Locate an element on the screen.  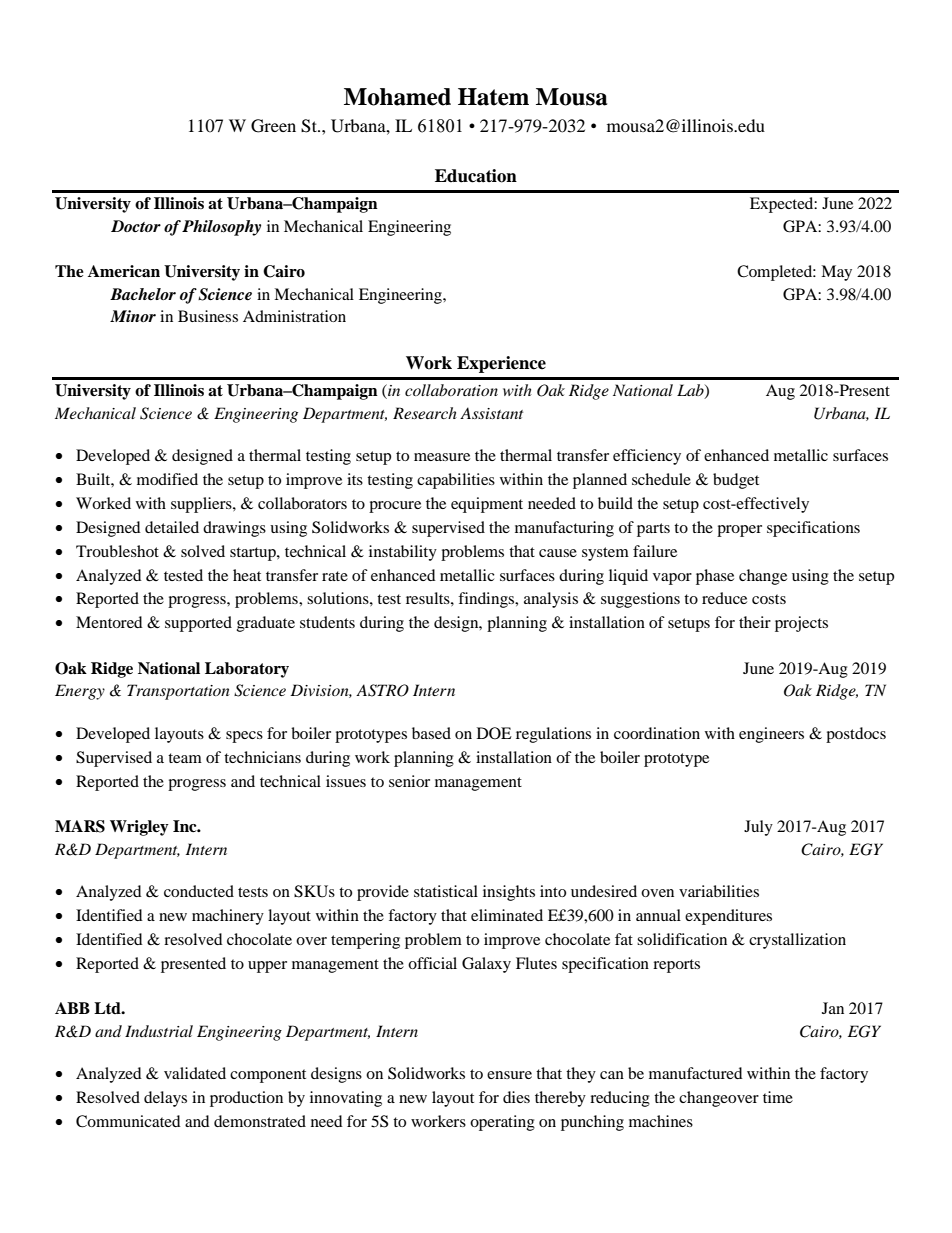
detailed is located at coordinates (172, 527).
